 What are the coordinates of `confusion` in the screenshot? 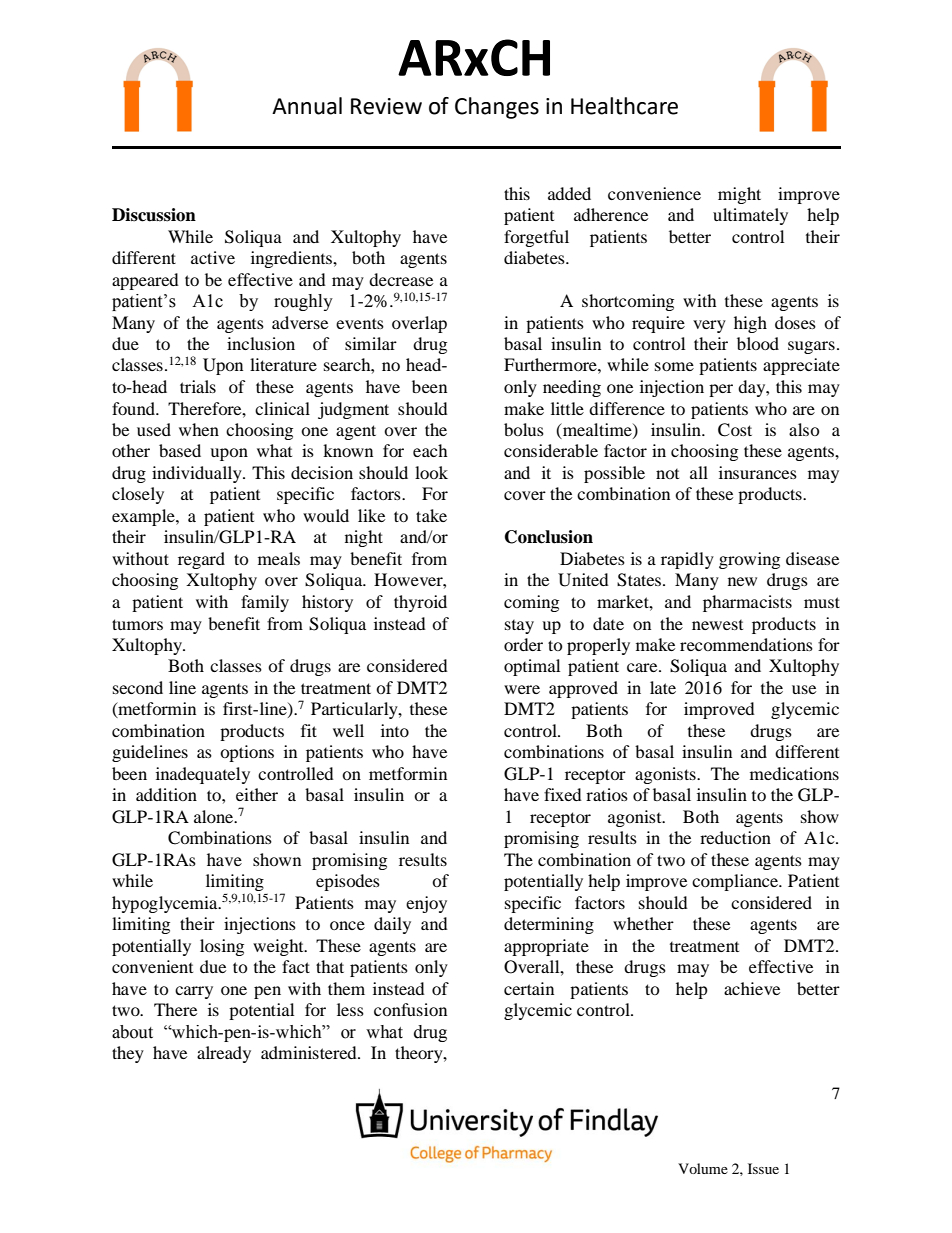 It's located at (410, 1009).
